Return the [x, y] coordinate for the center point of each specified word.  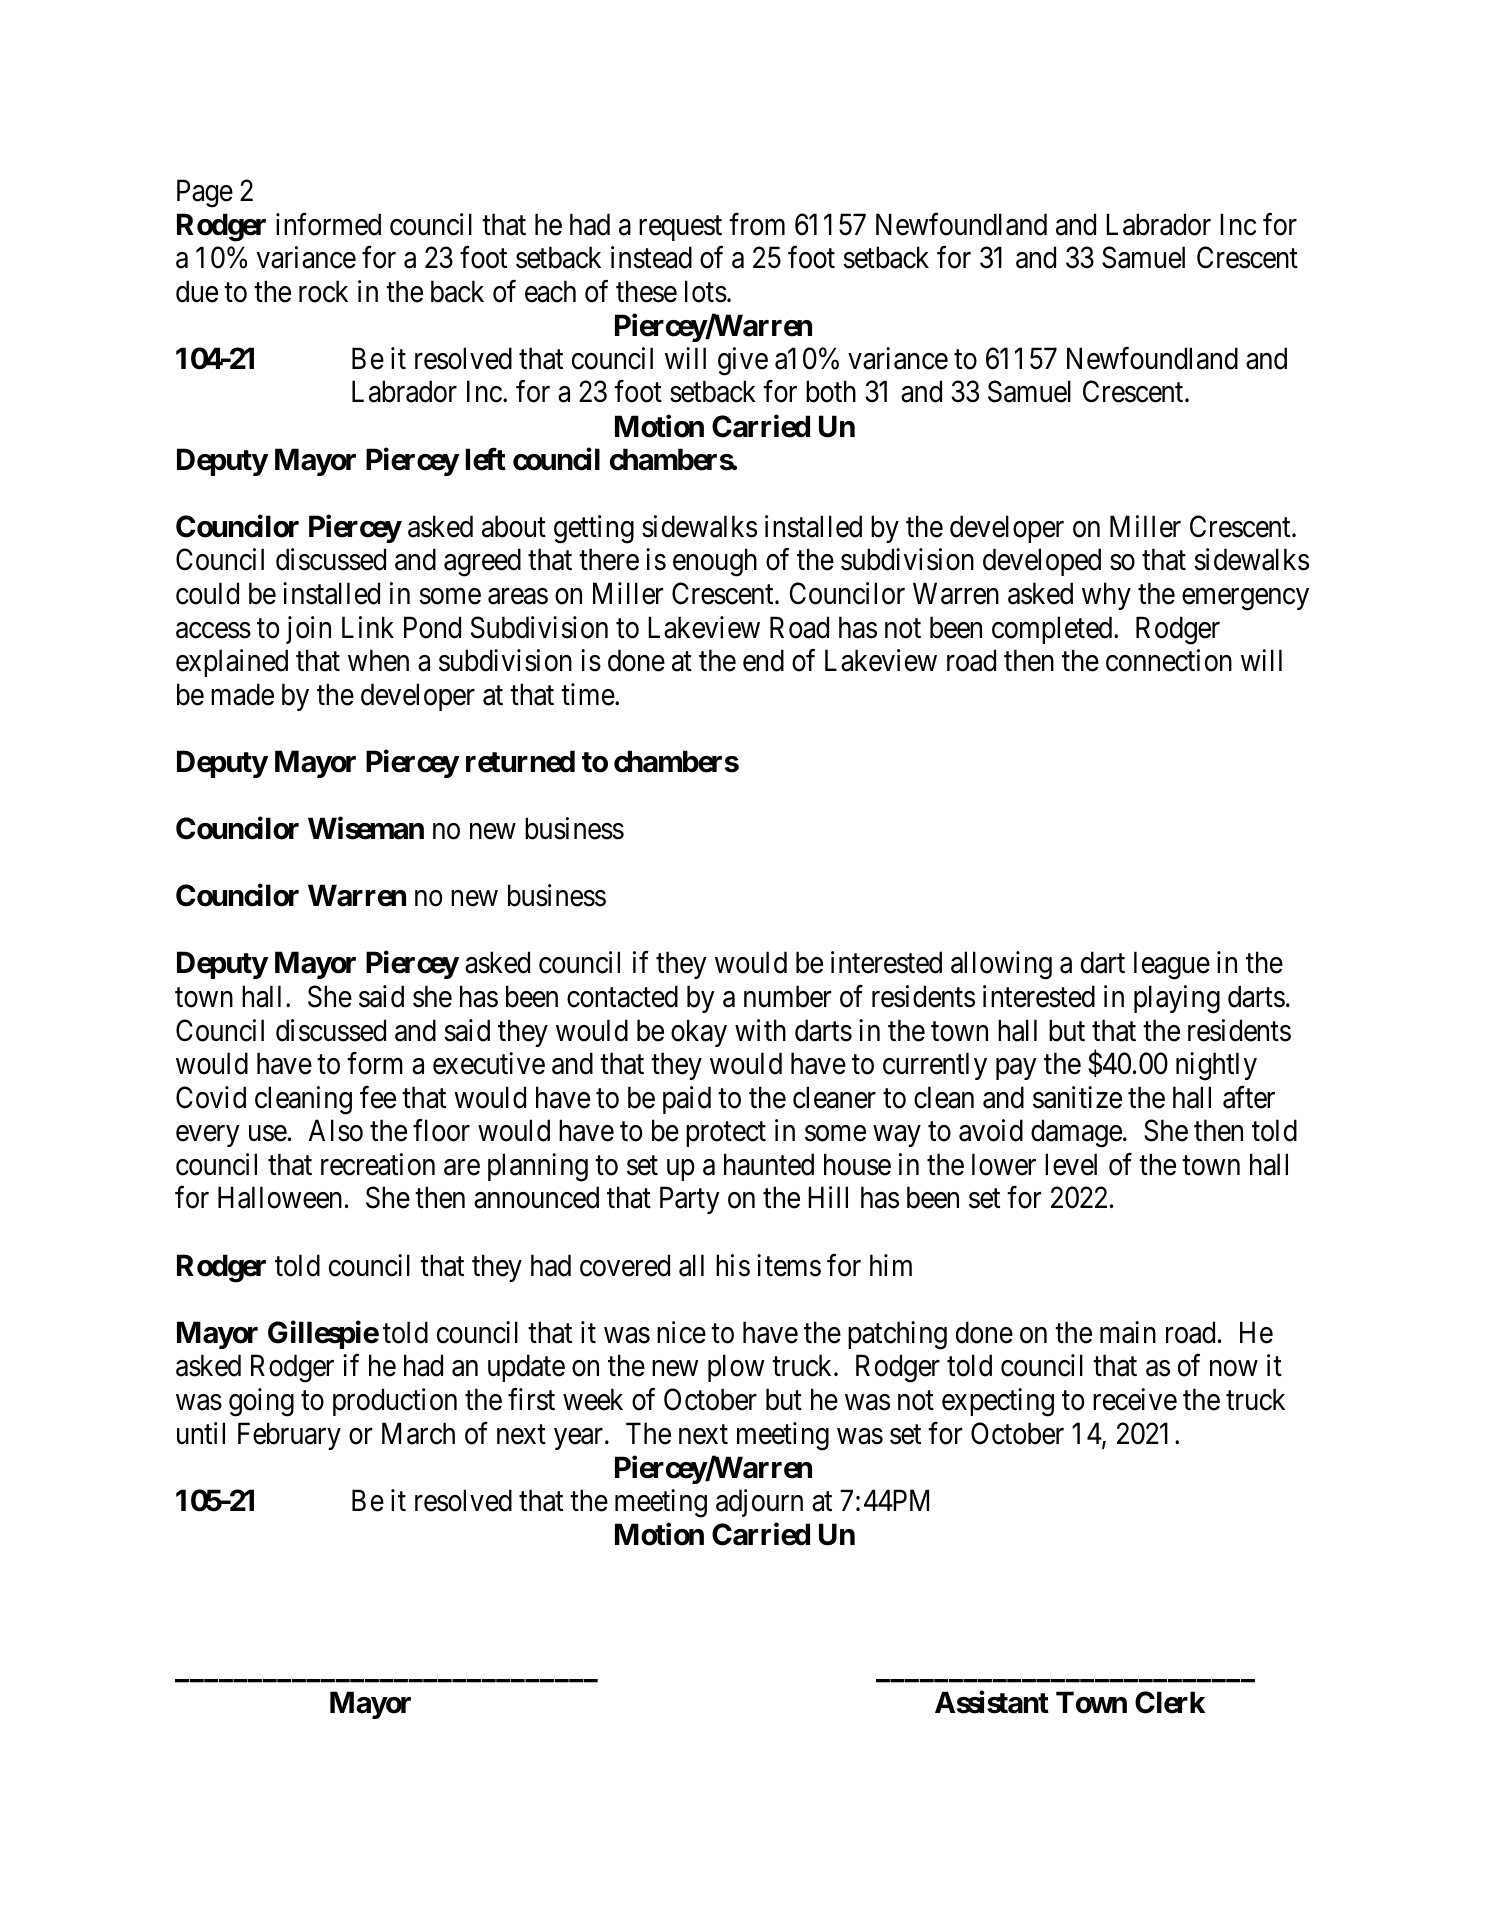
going [261, 1402]
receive [1135, 1399]
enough [715, 562]
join [308, 630]
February [289, 1436]
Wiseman [366, 828]
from [757, 224]
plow [736, 1368]
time [588, 694]
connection [1169, 660]
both [831, 392]
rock [323, 291]
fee [378, 1097]
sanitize [1077, 1097]
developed [1042, 562]
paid [687, 1100]
